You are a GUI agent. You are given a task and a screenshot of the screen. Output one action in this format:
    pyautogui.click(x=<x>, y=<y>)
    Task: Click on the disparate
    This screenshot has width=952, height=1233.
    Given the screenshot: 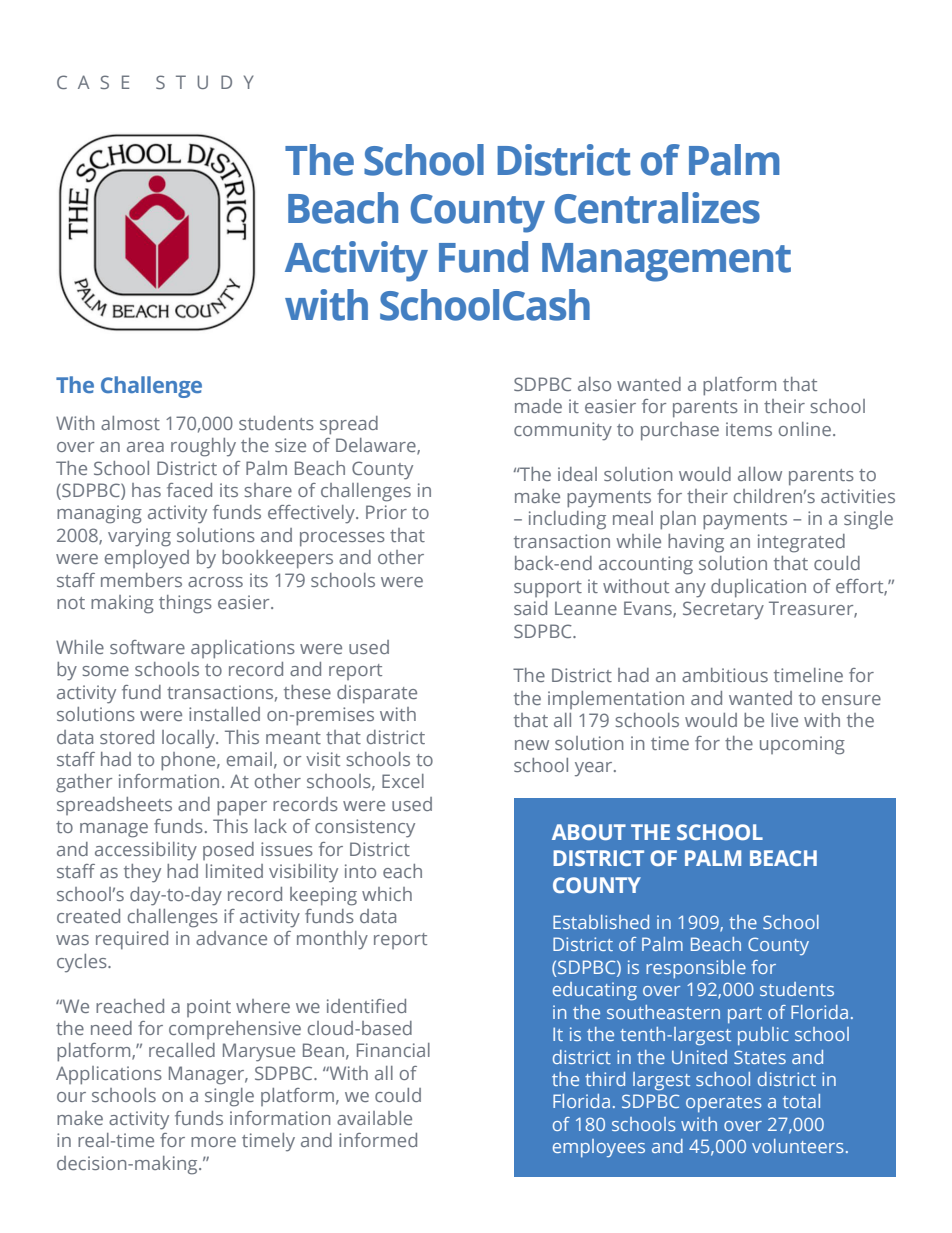 What is the action you would take?
    pyautogui.click(x=377, y=694)
